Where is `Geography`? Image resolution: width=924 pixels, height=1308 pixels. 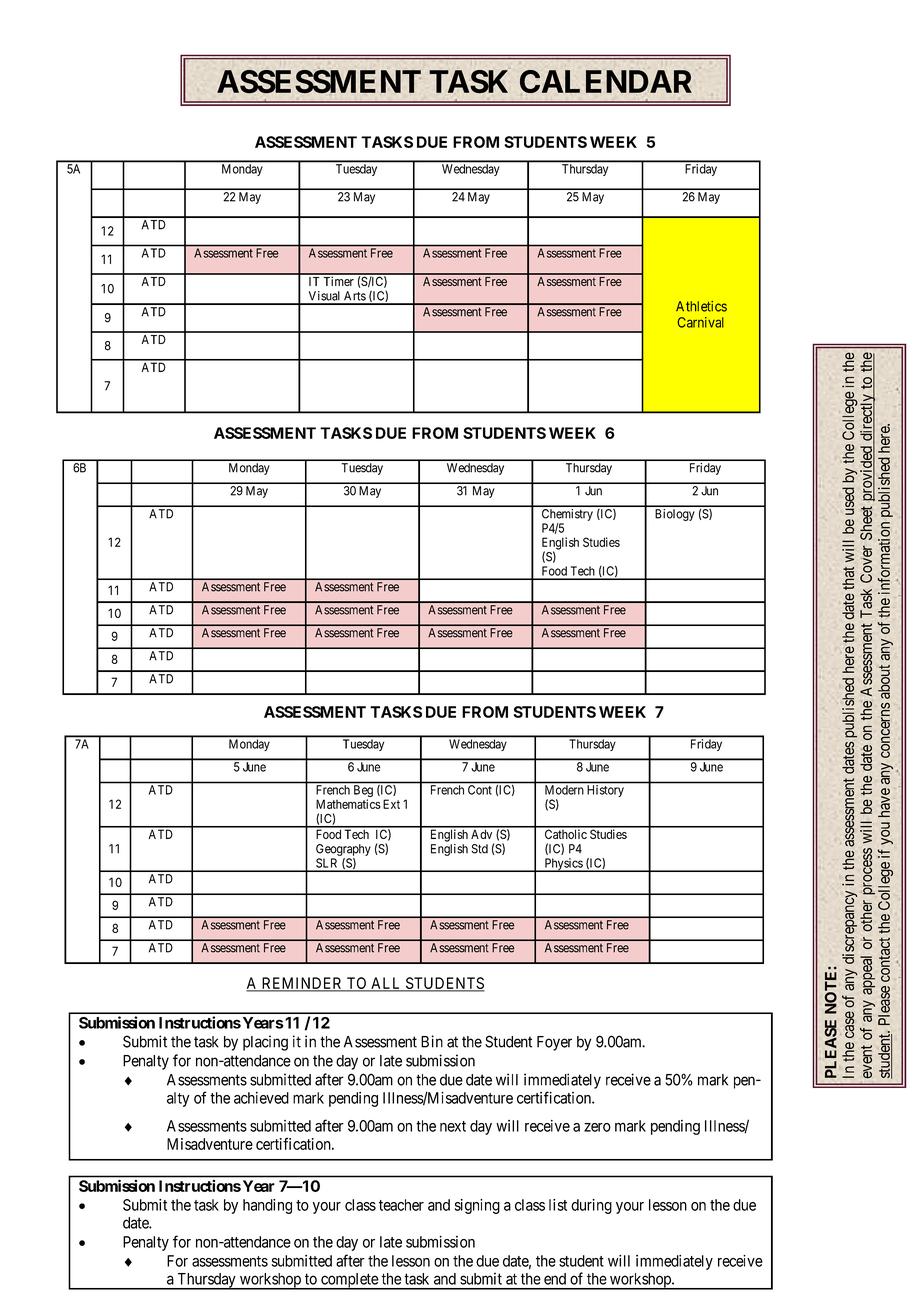
Geography is located at coordinates (343, 850).
